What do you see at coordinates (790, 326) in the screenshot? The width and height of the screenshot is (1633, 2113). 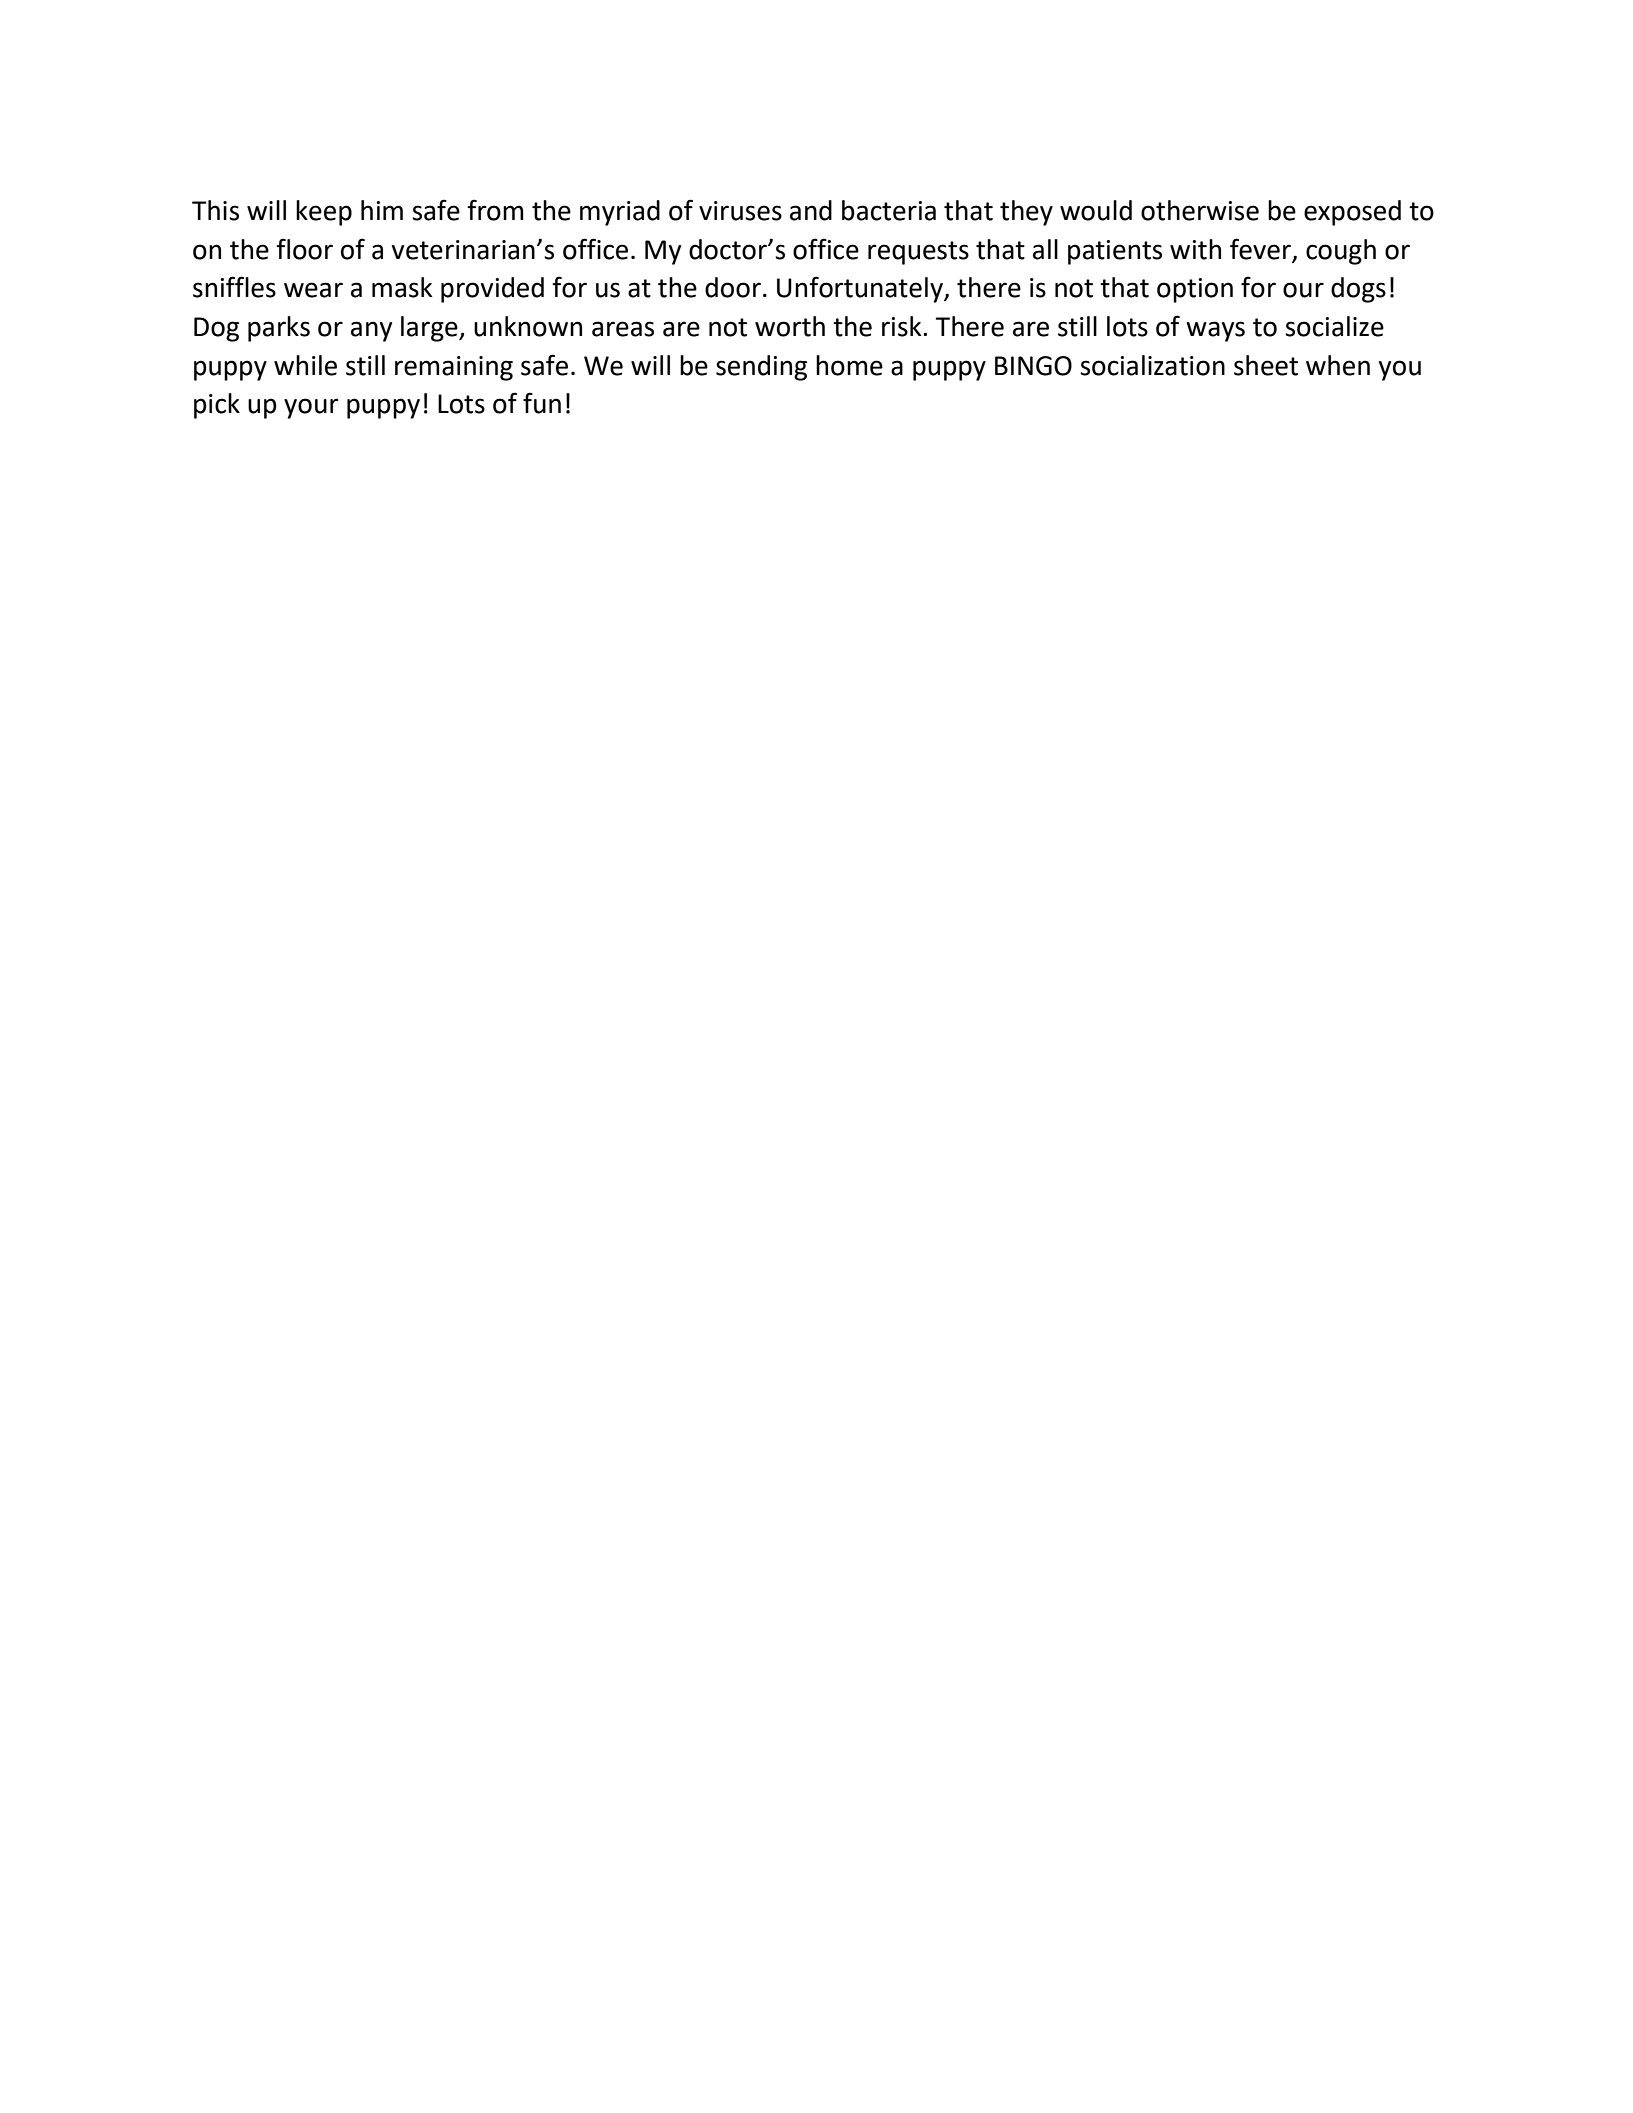 I see `worth` at bounding box center [790, 326].
